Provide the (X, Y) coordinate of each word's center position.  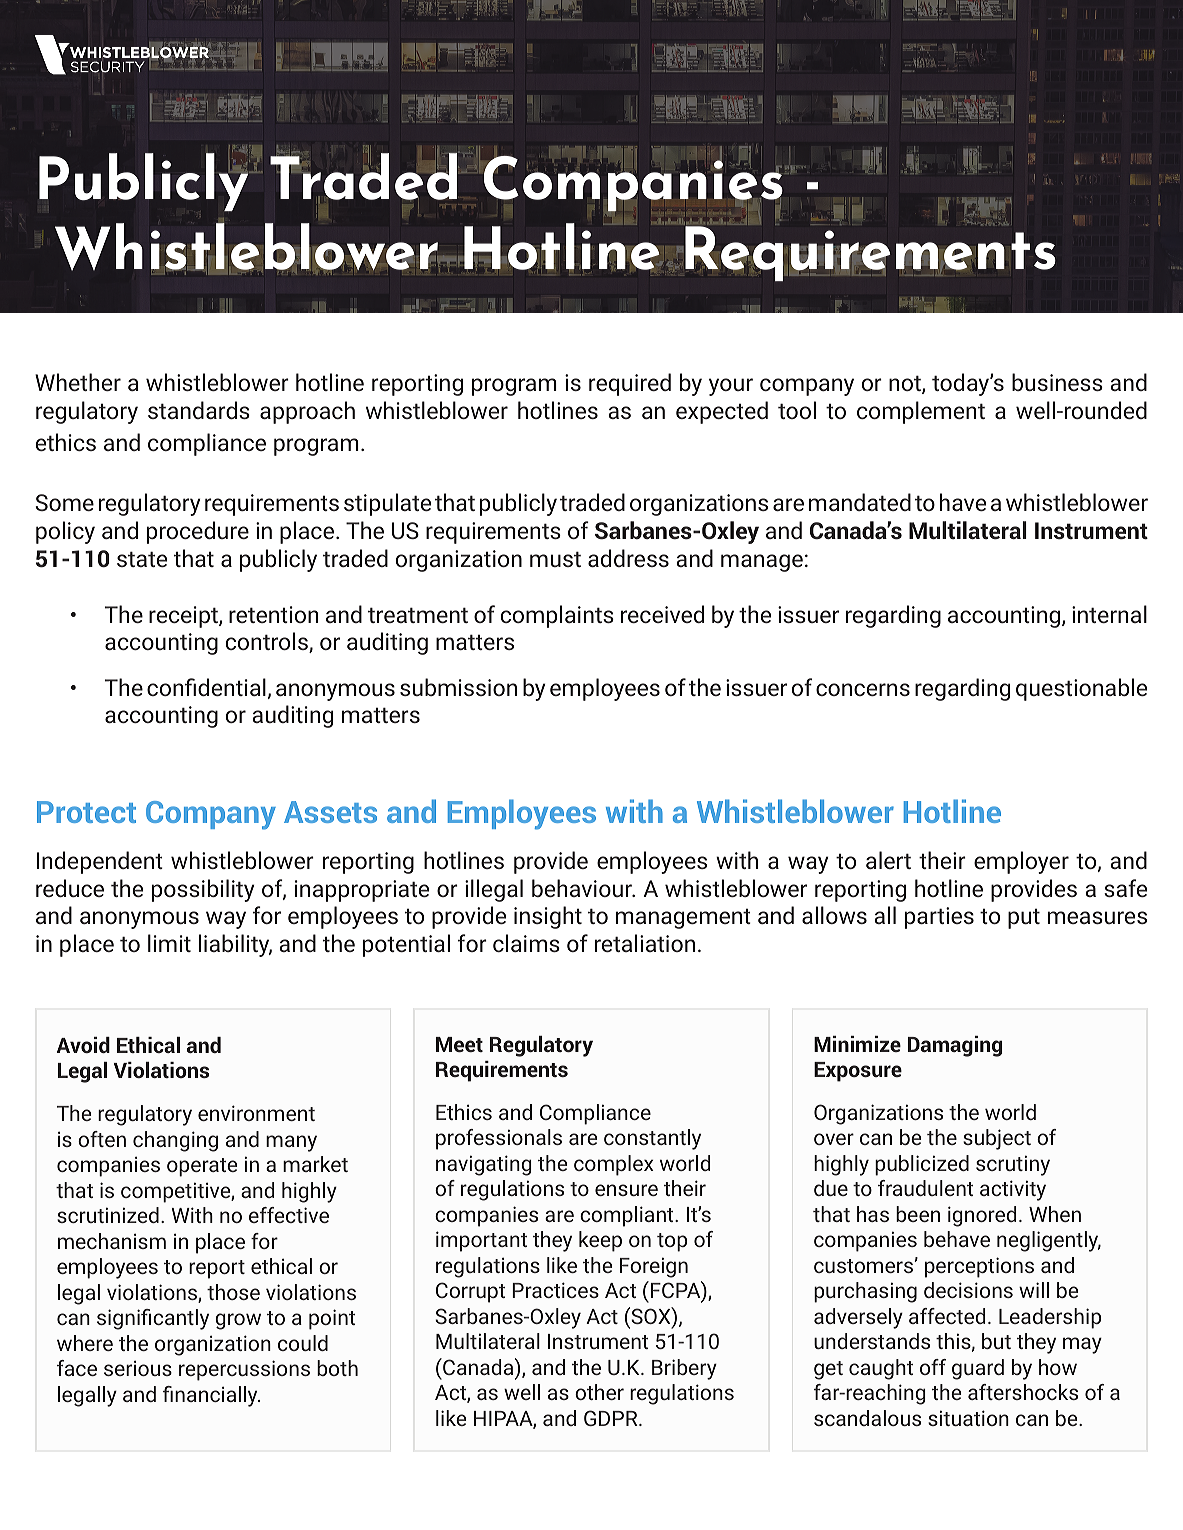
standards (199, 410)
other (599, 1392)
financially (211, 1396)
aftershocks (1023, 1392)
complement (921, 412)
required (630, 384)
